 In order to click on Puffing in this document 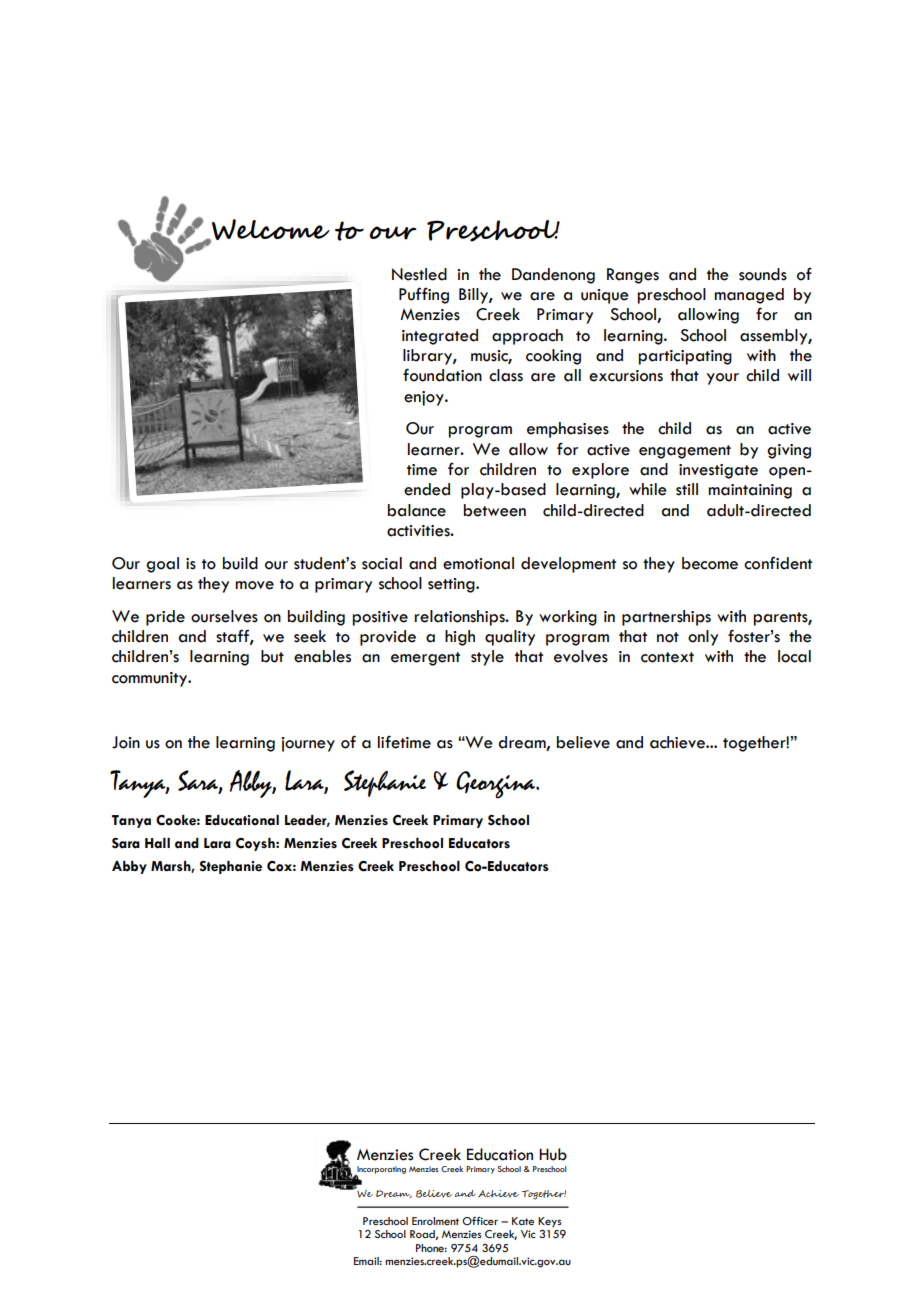, I will do `click(424, 295)`.
